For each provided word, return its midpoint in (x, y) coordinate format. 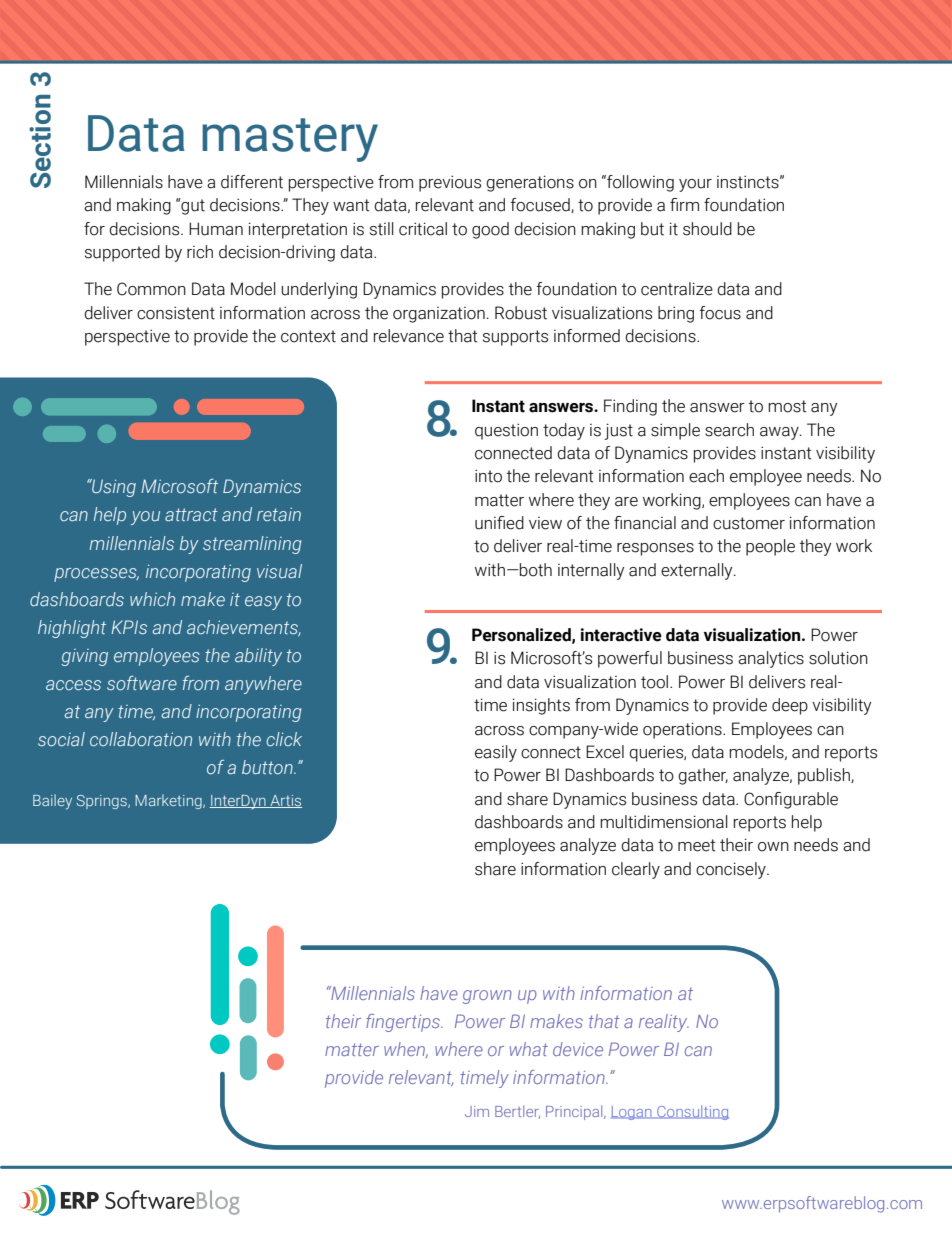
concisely (732, 870)
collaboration (141, 739)
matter (499, 500)
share (495, 869)
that (463, 336)
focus (720, 313)
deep (790, 706)
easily (496, 753)
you (145, 518)
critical (423, 229)
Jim (477, 1111)
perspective (127, 337)
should (707, 229)
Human (216, 229)
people (770, 547)
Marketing (169, 801)
